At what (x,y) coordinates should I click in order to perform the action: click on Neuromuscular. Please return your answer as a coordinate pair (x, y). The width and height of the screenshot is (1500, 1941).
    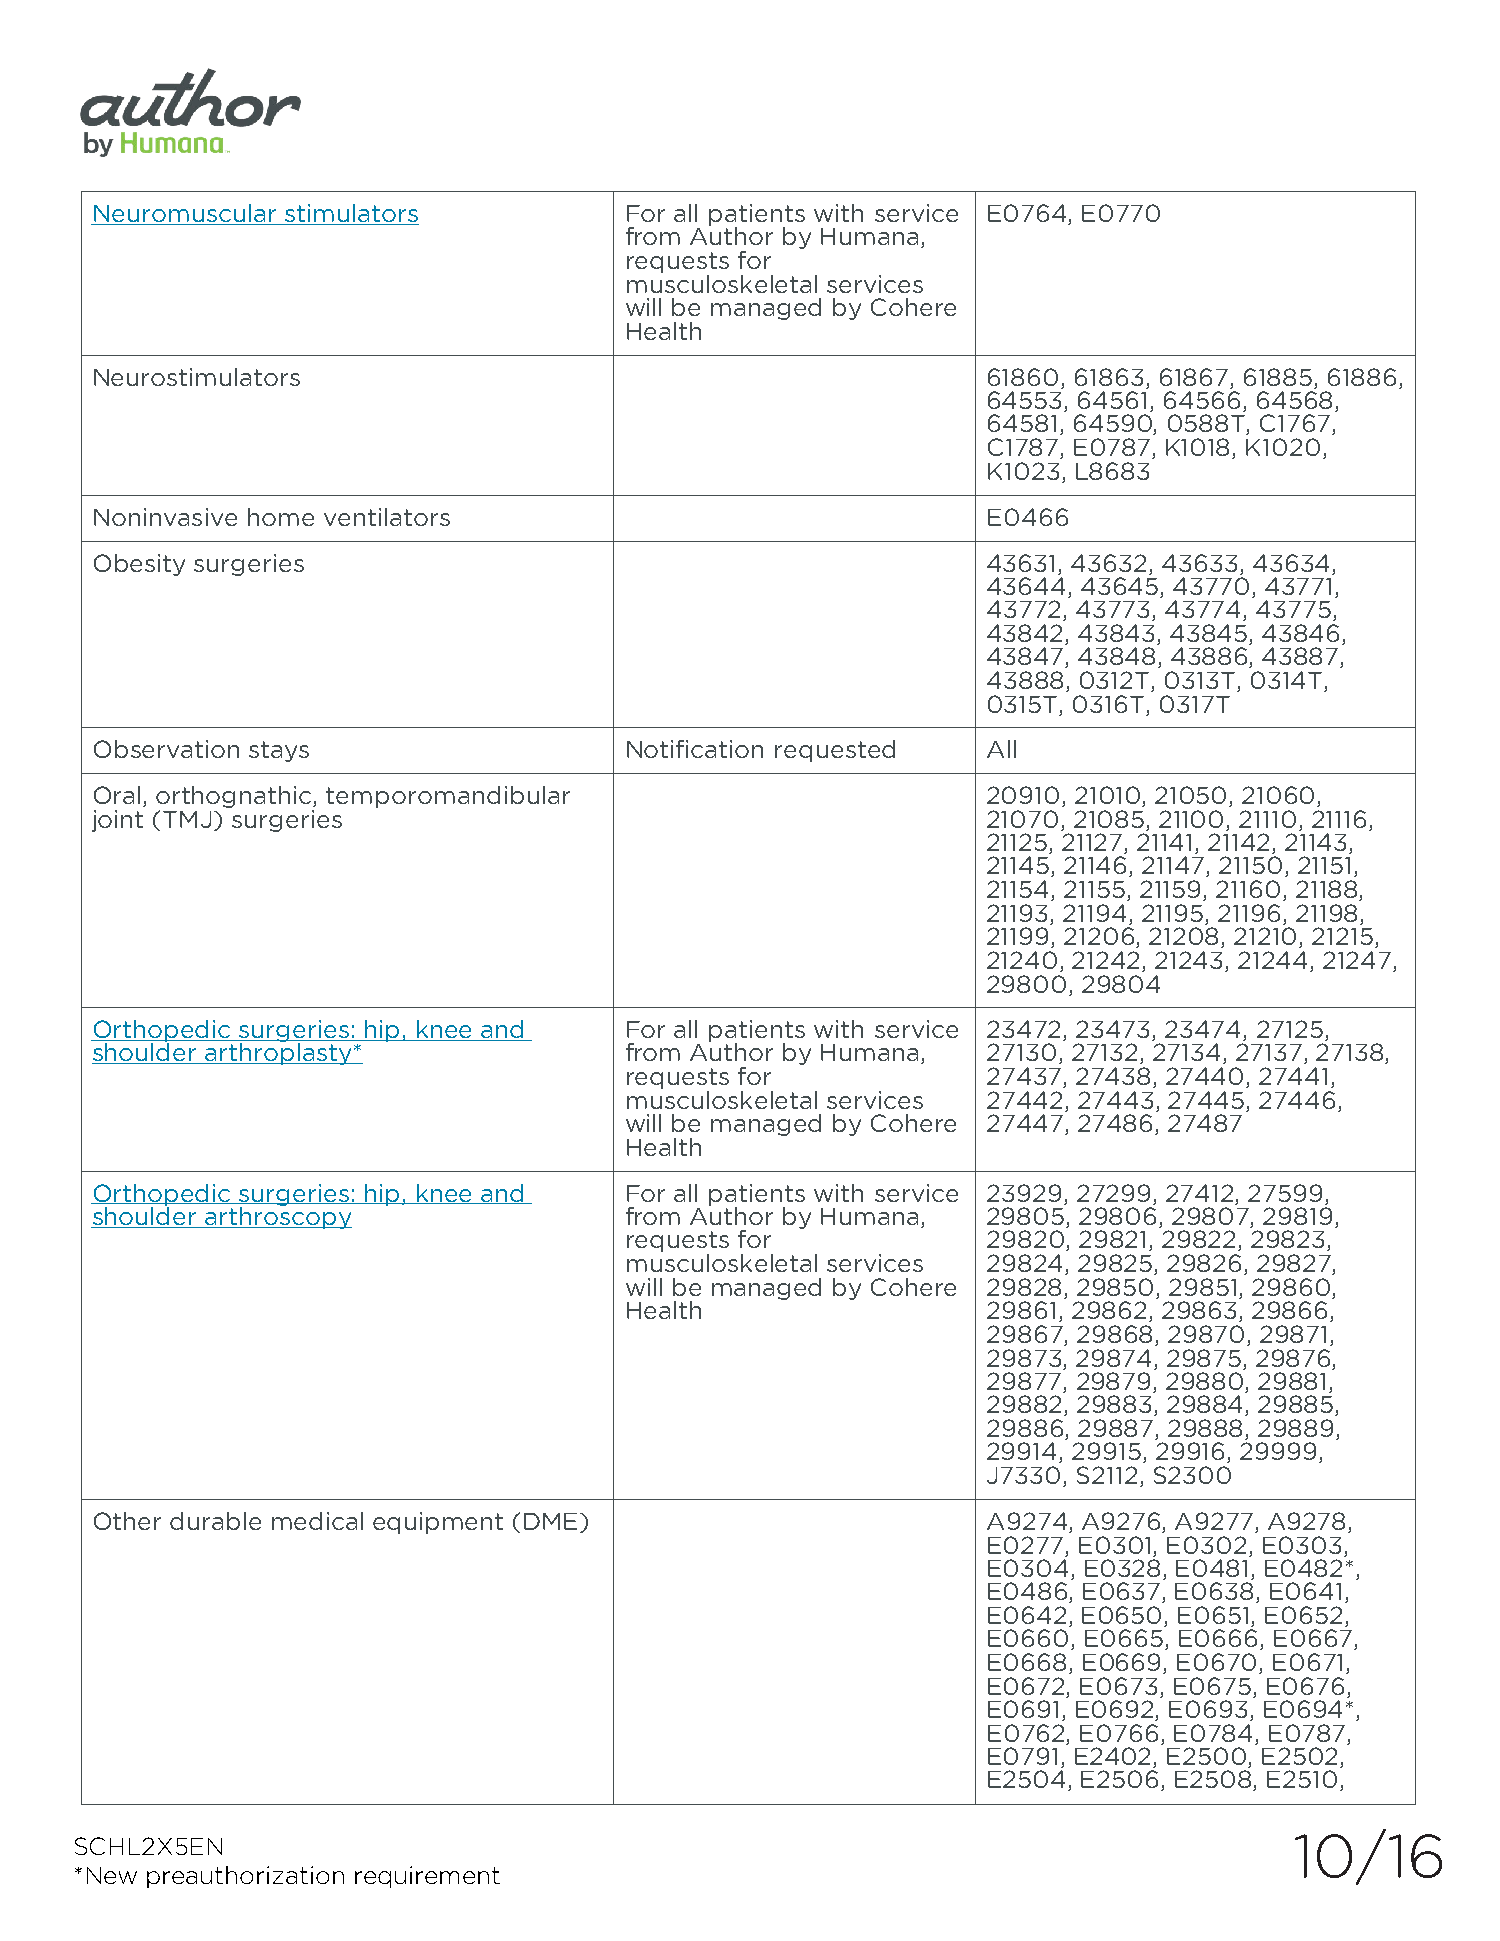
    Looking at the image, I should click on (185, 214).
